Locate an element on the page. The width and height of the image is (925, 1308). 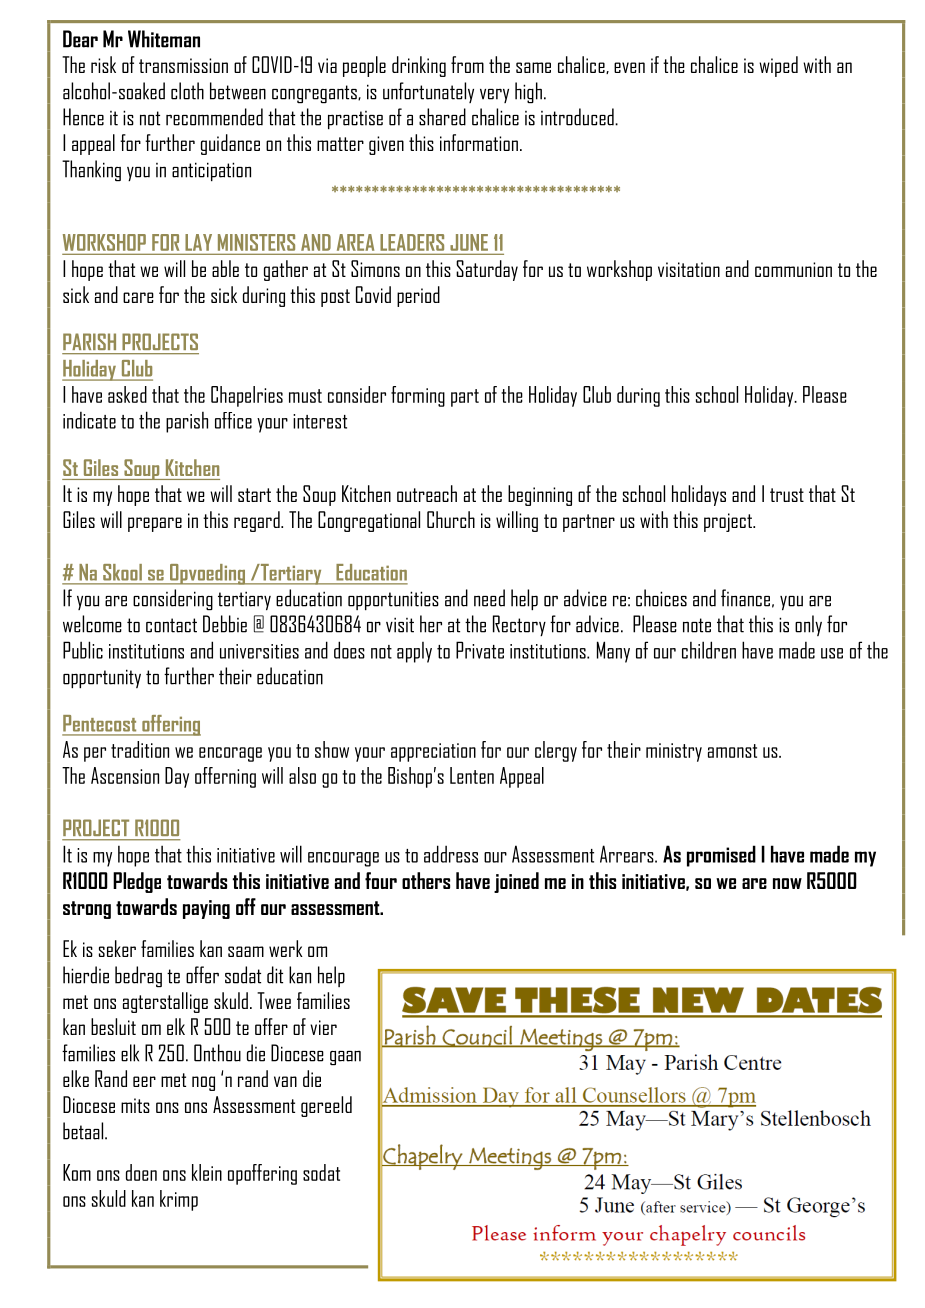
need is located at coordinates (489, 598).
